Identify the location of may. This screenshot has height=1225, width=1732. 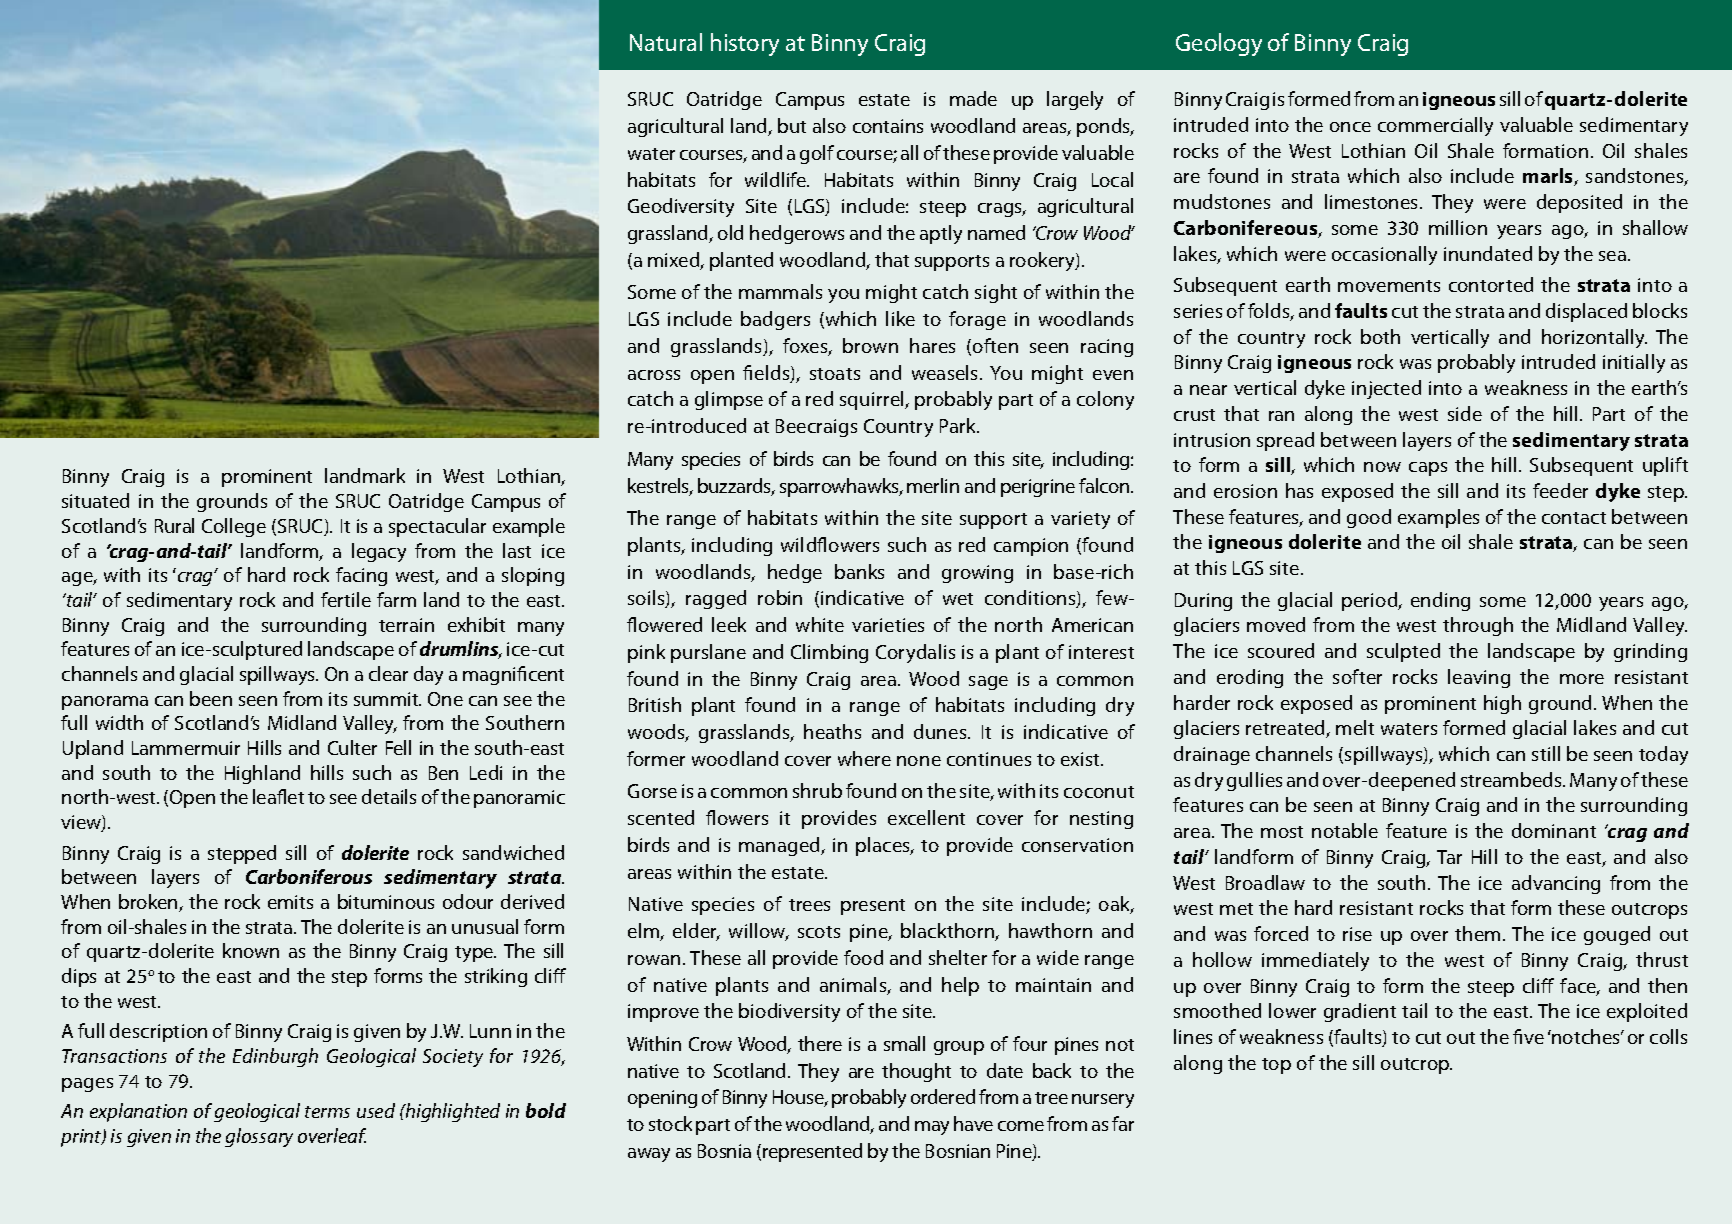
(932, 1128).
